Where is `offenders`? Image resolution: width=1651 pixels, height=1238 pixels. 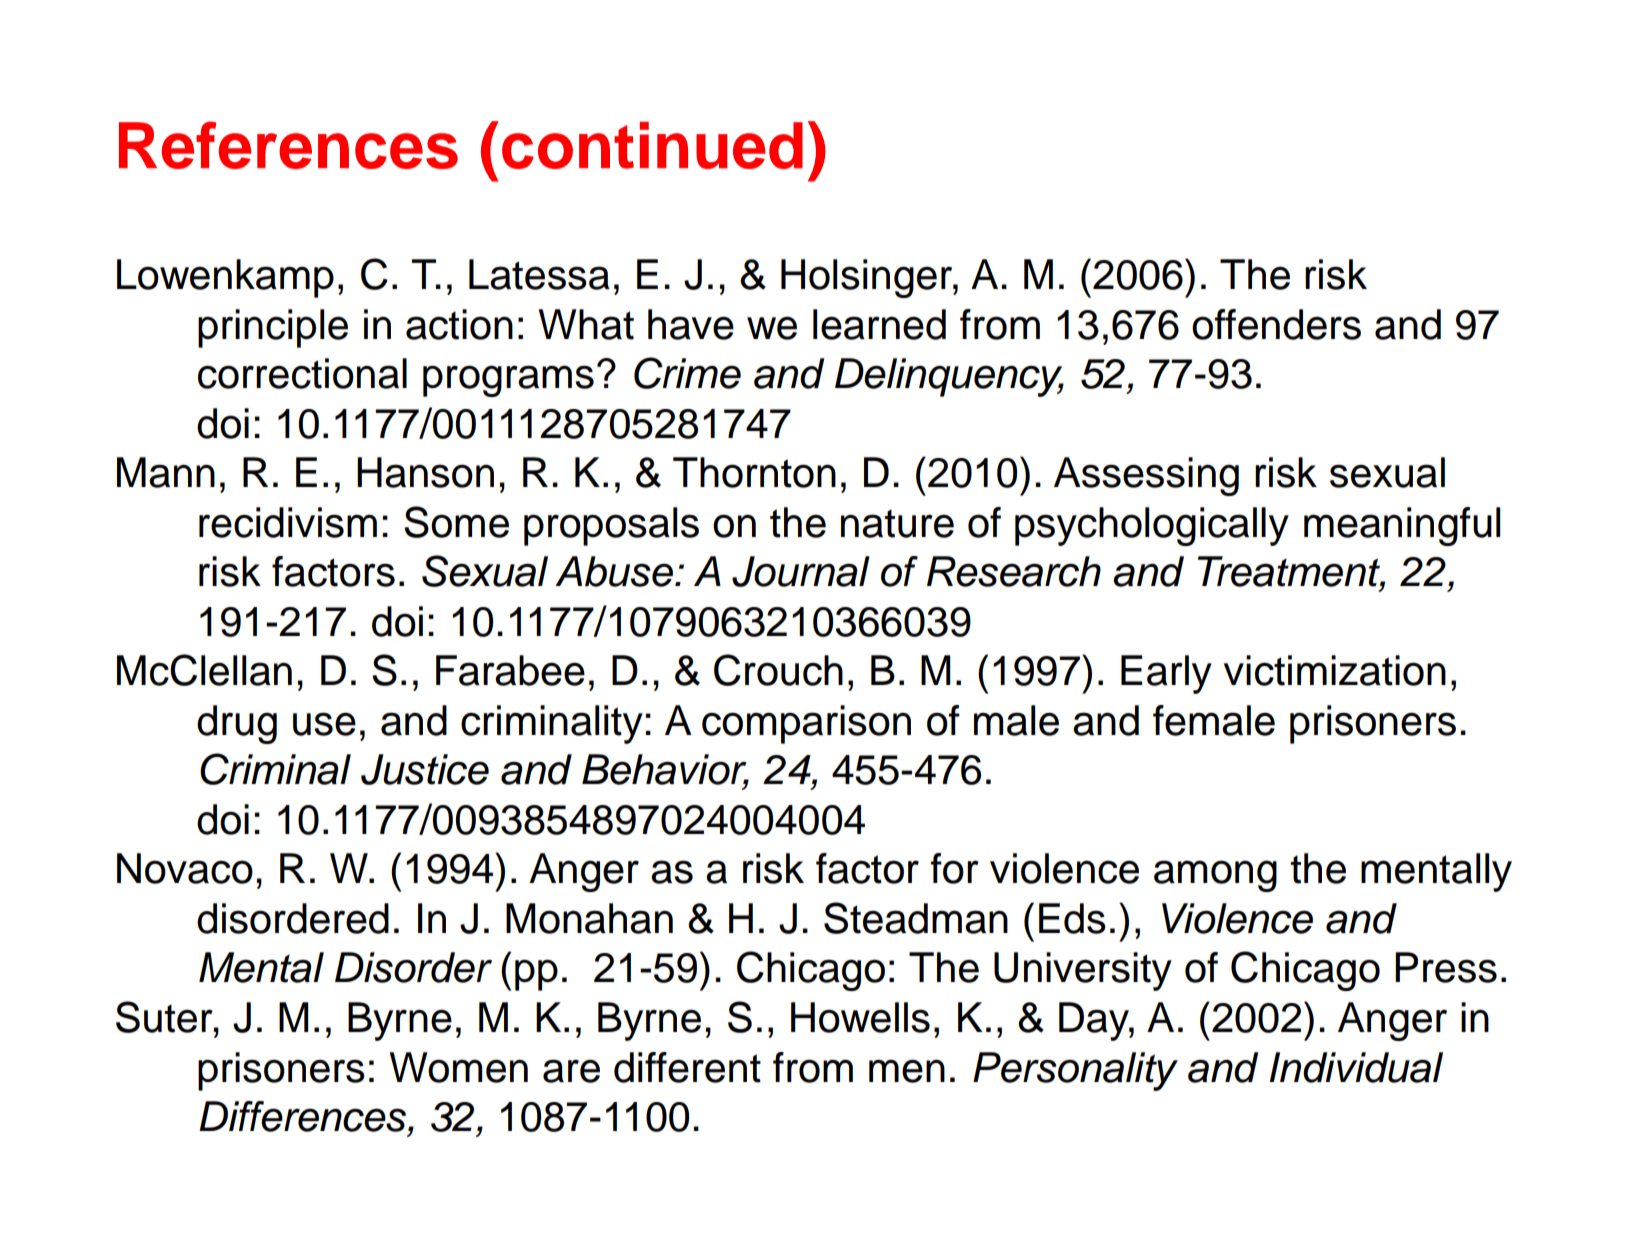
offenders is located at coordinates (1276, 324).
